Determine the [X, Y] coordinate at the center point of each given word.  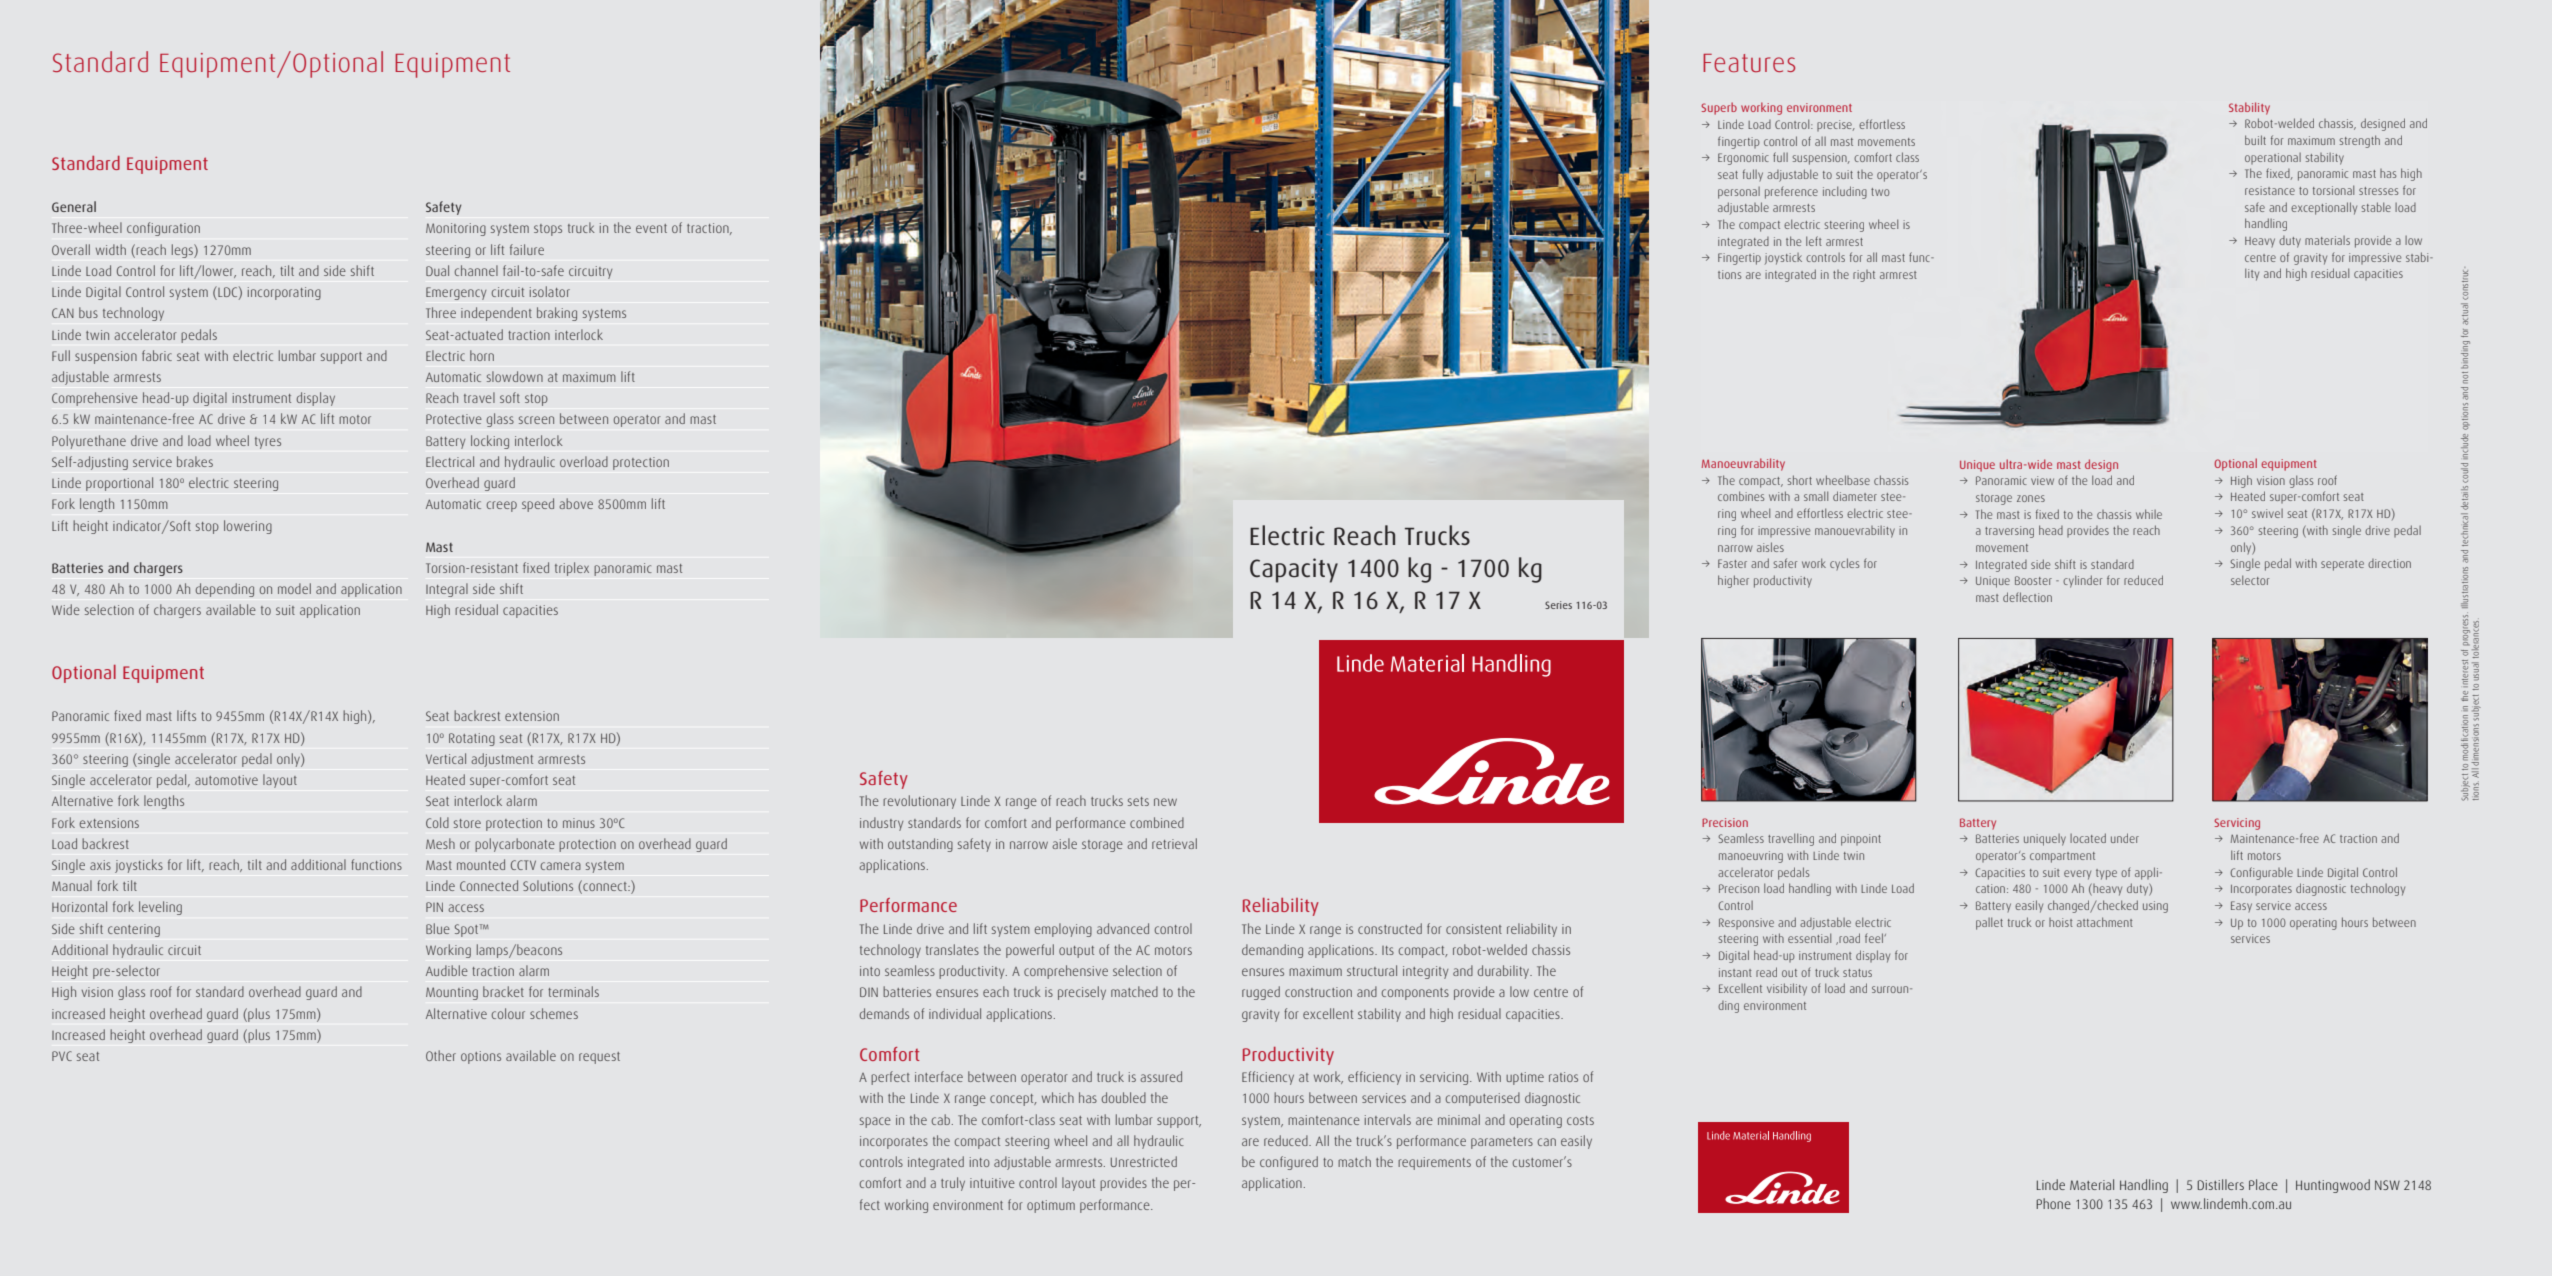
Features [1749, 63]
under [2125, 838]
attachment [2105, 922]
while [2149, 514]
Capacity [1294, 570]
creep [502, 506]
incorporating [284, 293]
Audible [447, 970]
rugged [1261, 993]
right [1864, 276]
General [74, 206]
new [1165, 802]
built [2255, 140]
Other [441, 1055]
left [1814, 241]
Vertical [446, 758]
